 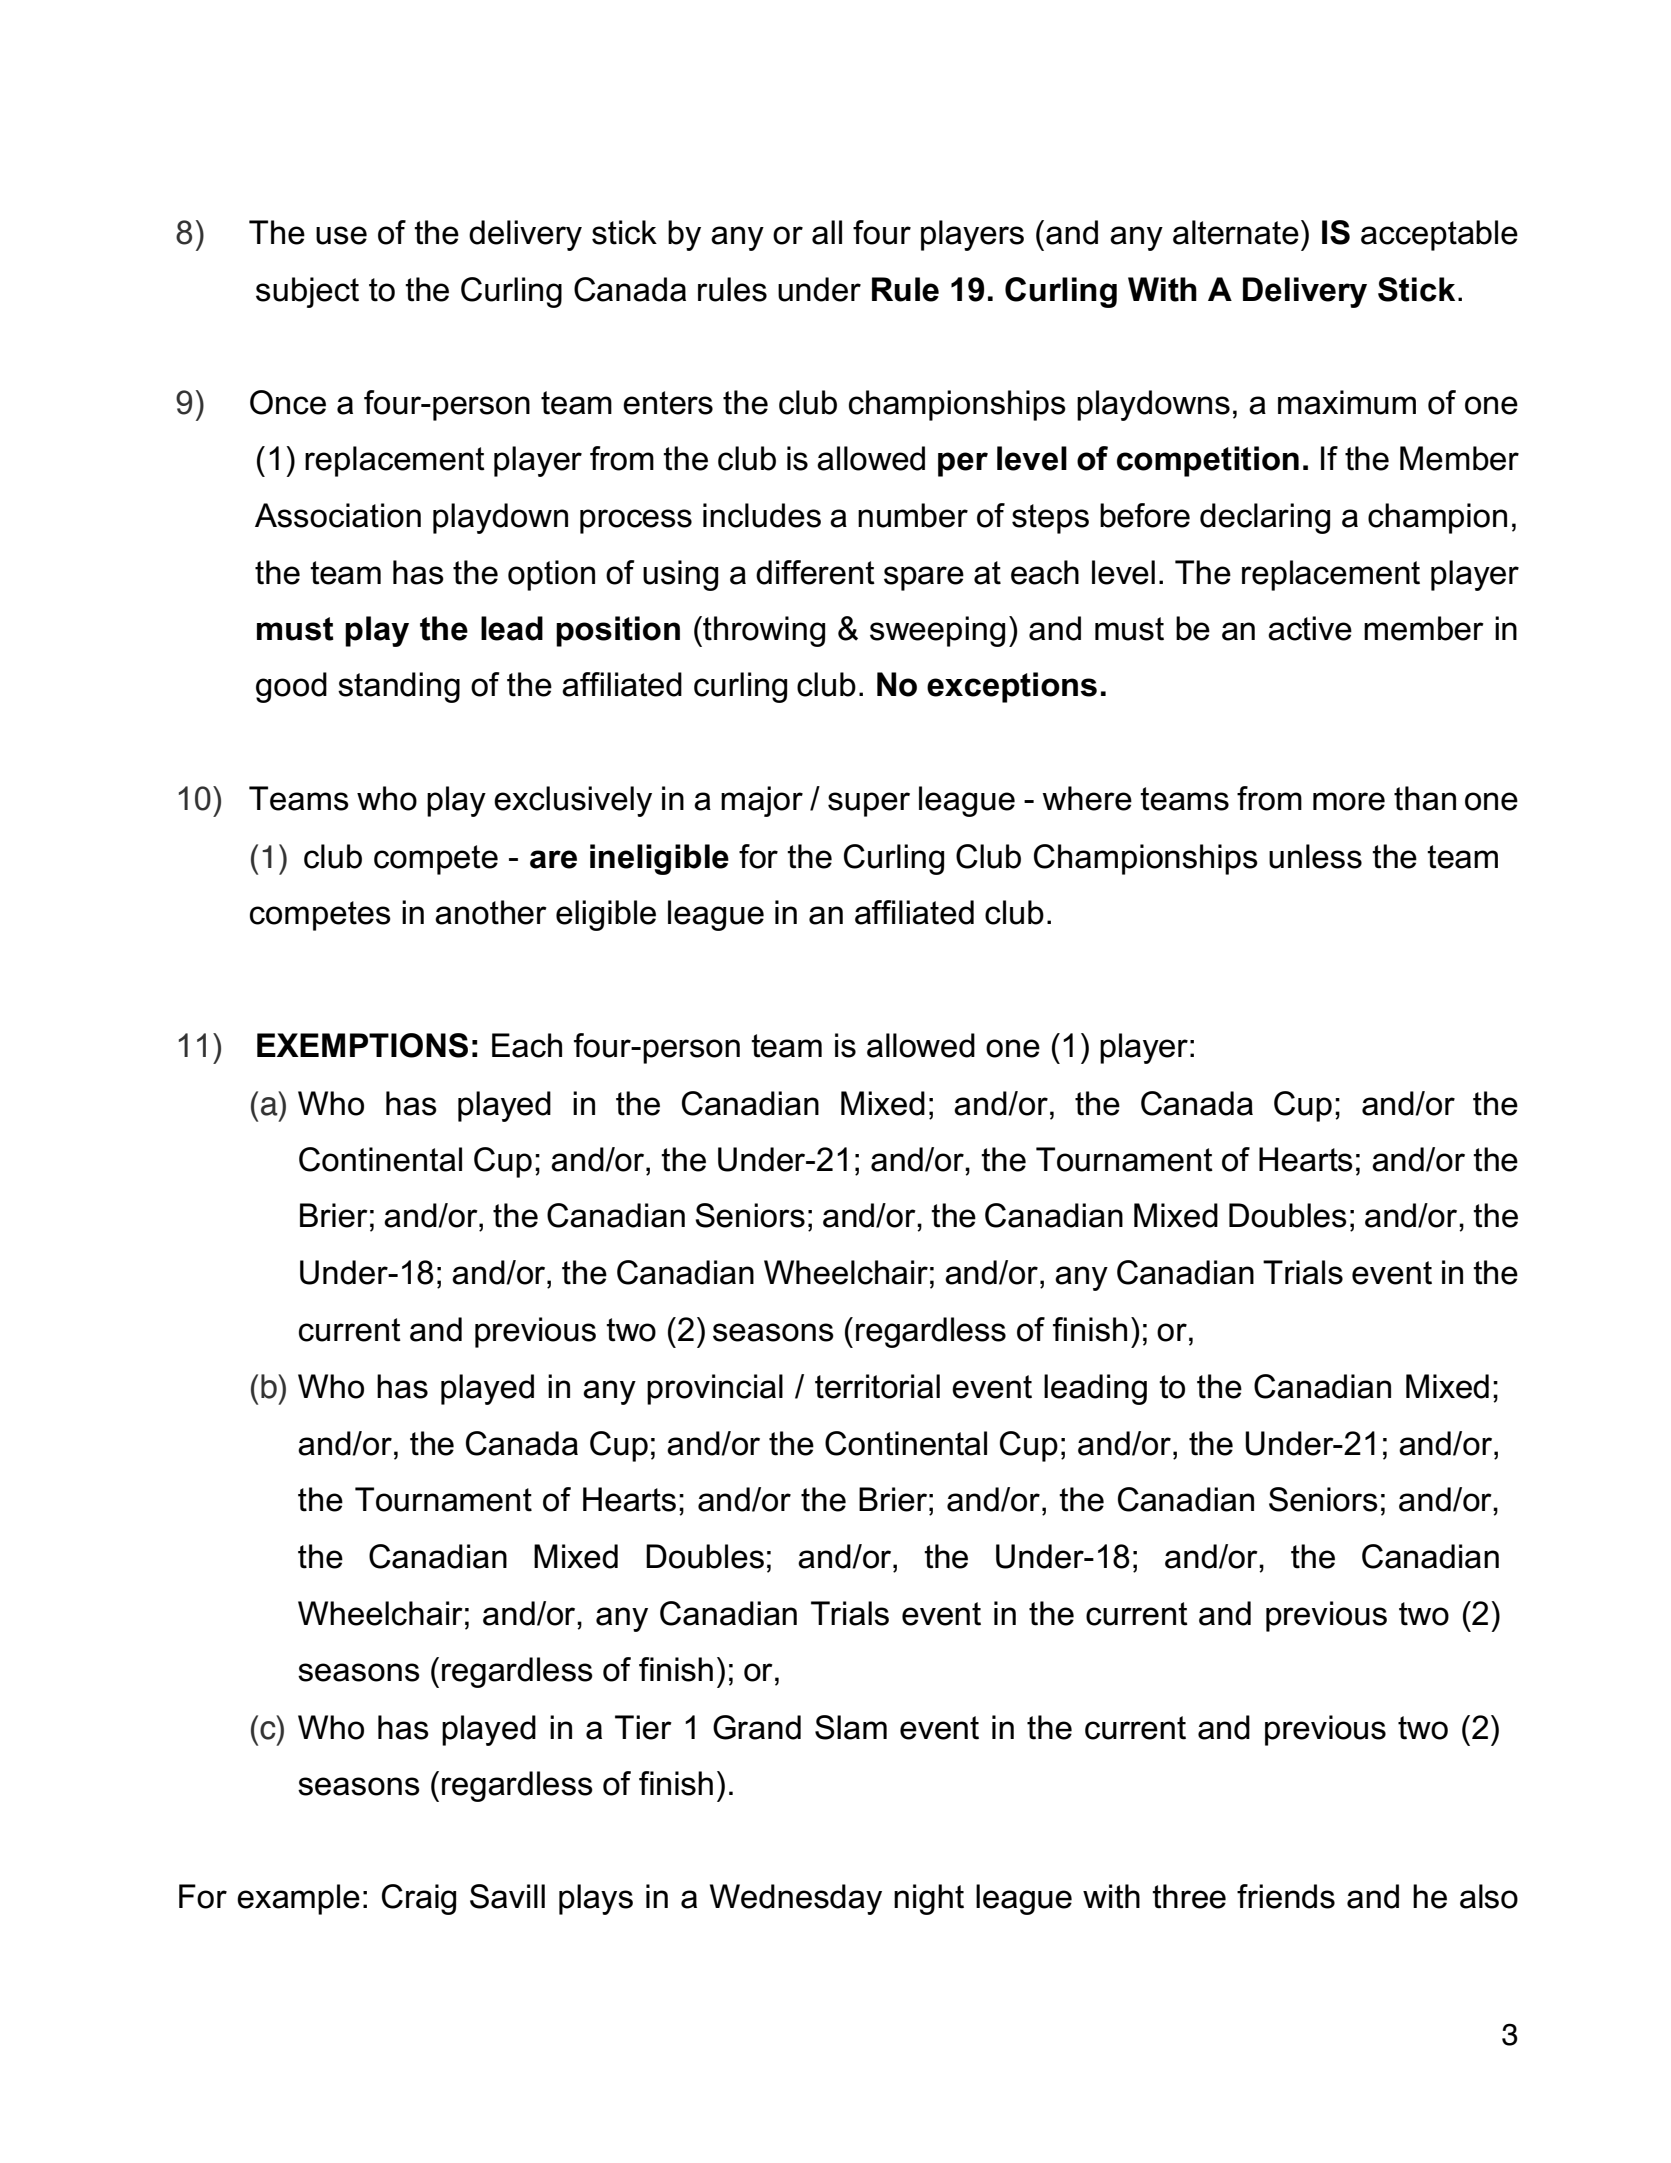 I want to click on acceptable, so click(x=1439, y=235).
